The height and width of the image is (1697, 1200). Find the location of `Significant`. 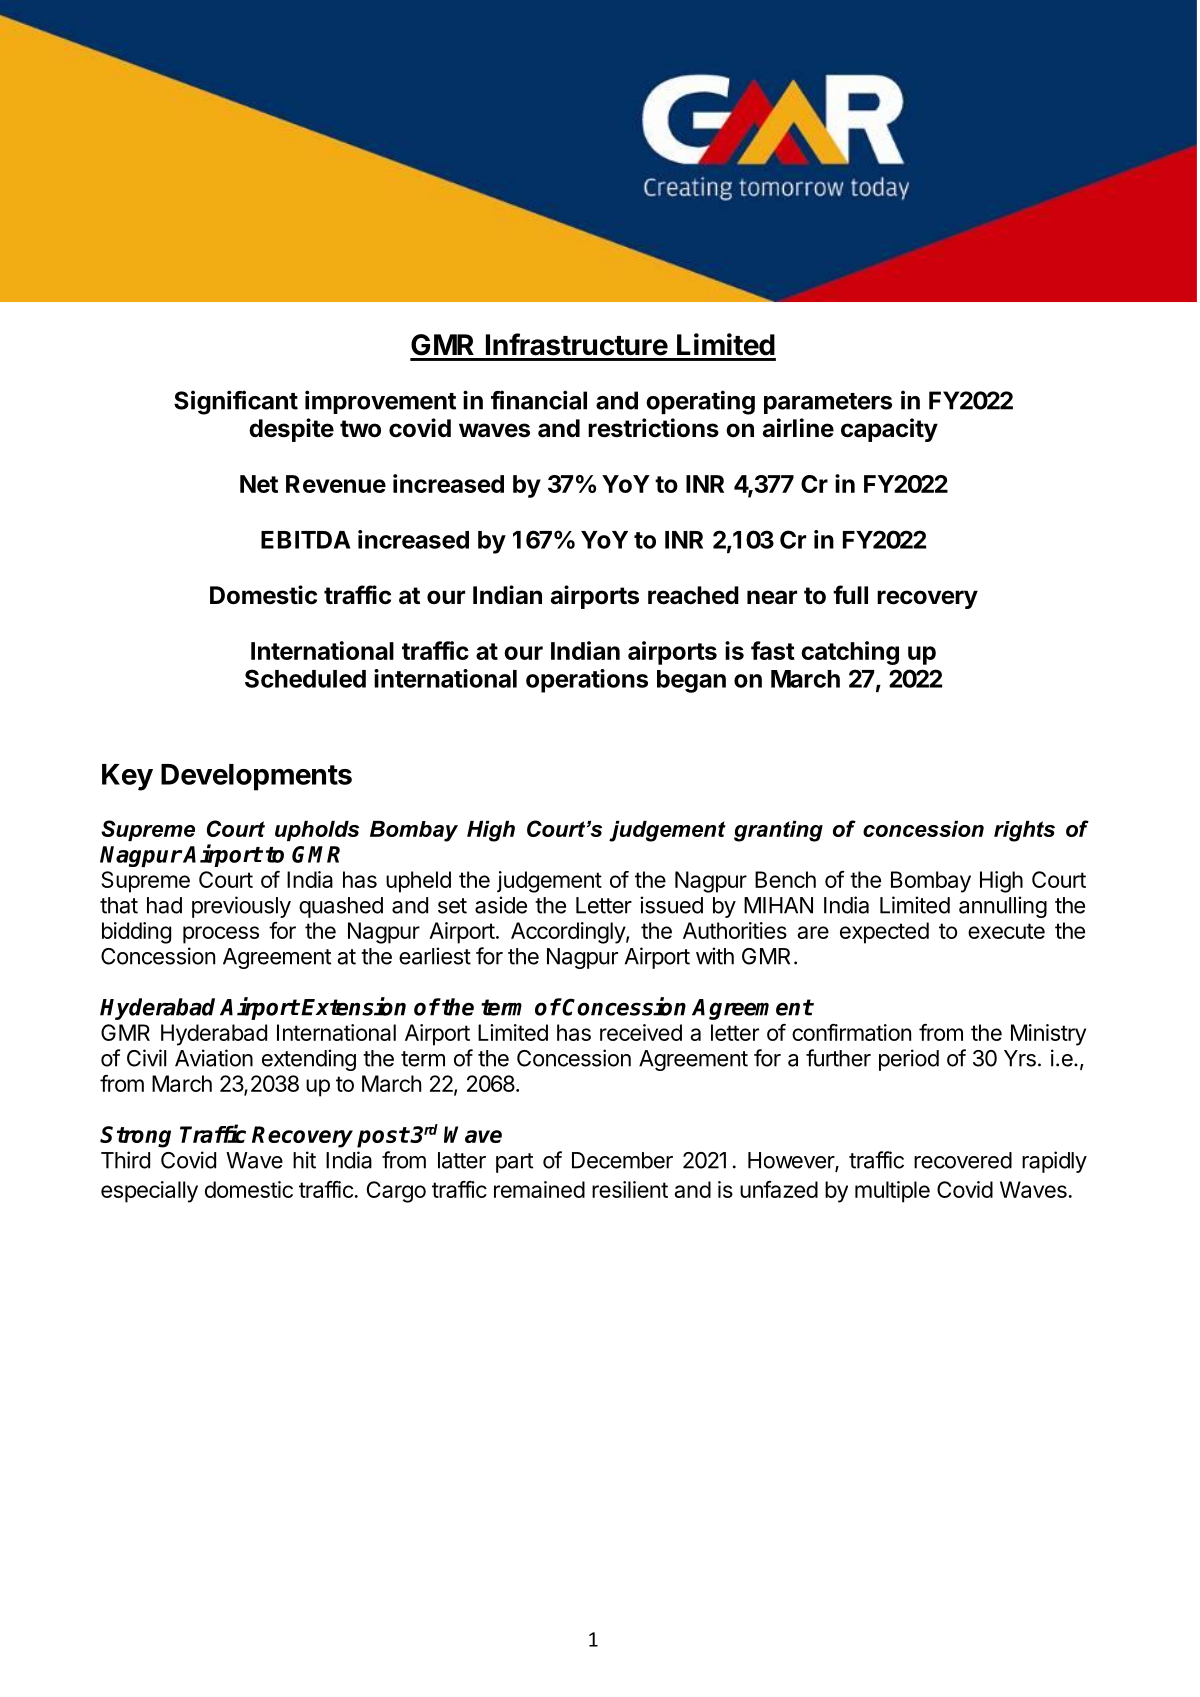

Significant is located at coordinates (236, 402).
